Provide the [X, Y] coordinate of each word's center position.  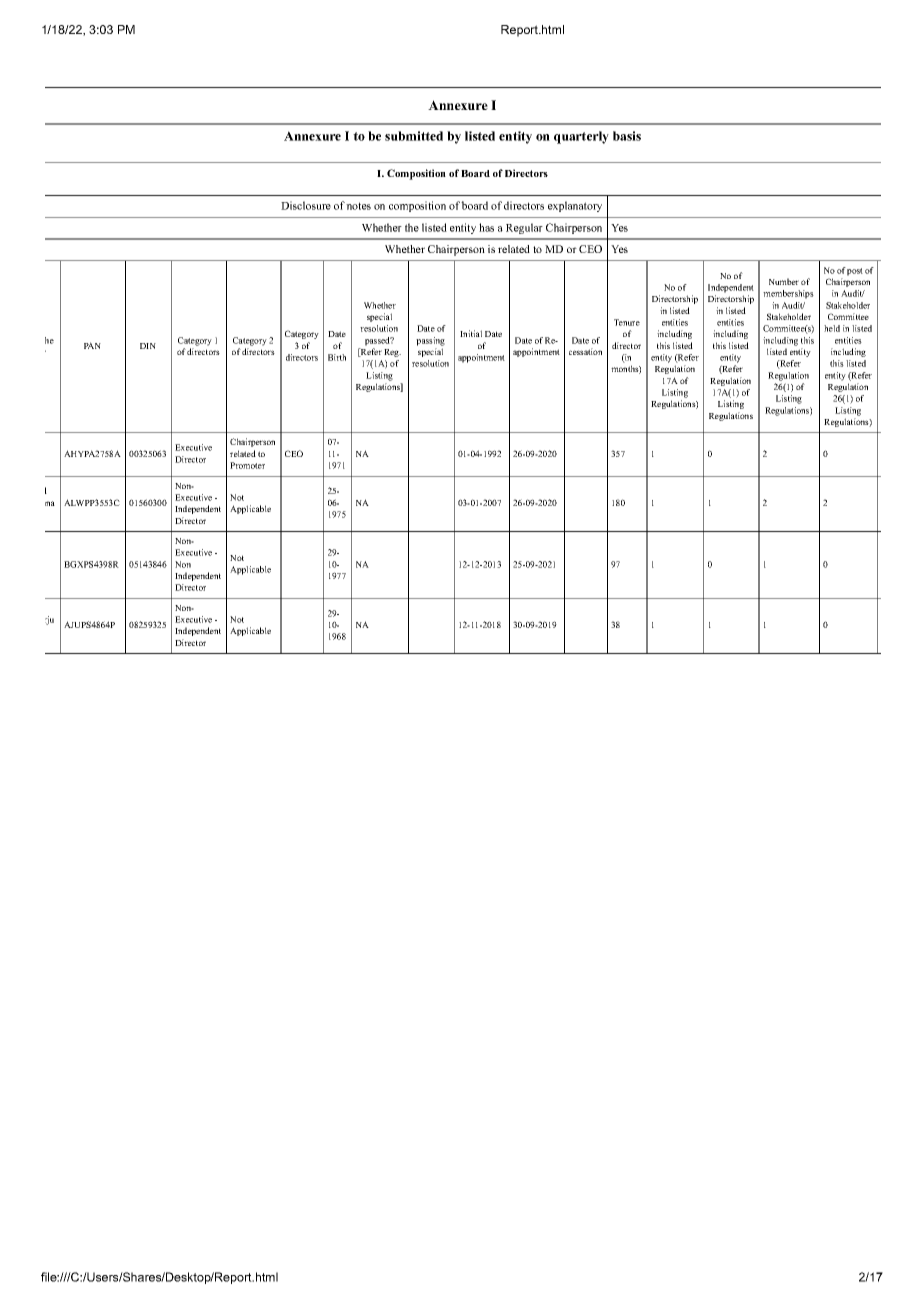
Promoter [247, 465]
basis [627, 136]
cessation [585, 351]
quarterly [581, 137]
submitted [414, 136]
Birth [337, 357]
